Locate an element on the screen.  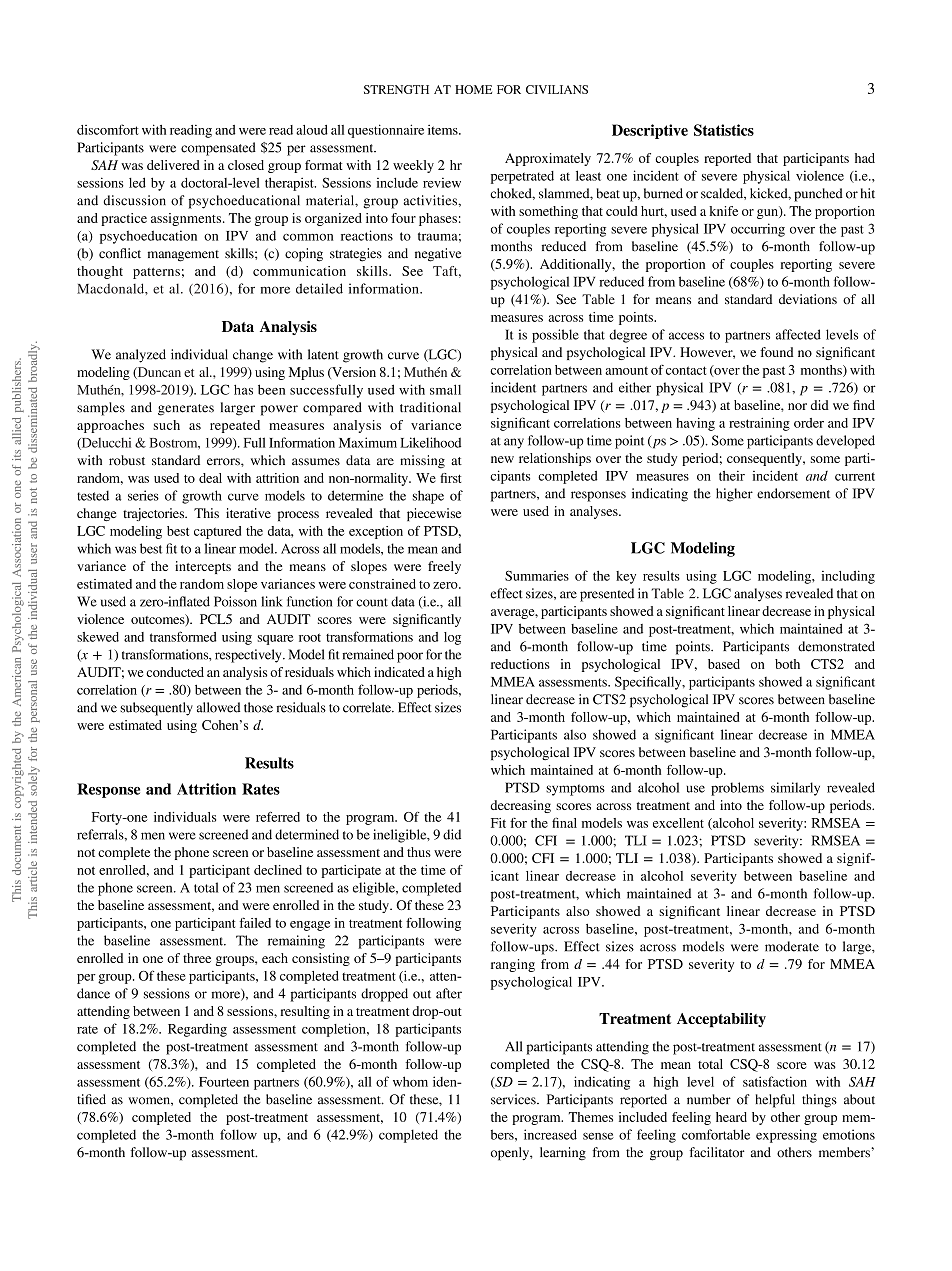
services is located at coordinates (514, 1099).
